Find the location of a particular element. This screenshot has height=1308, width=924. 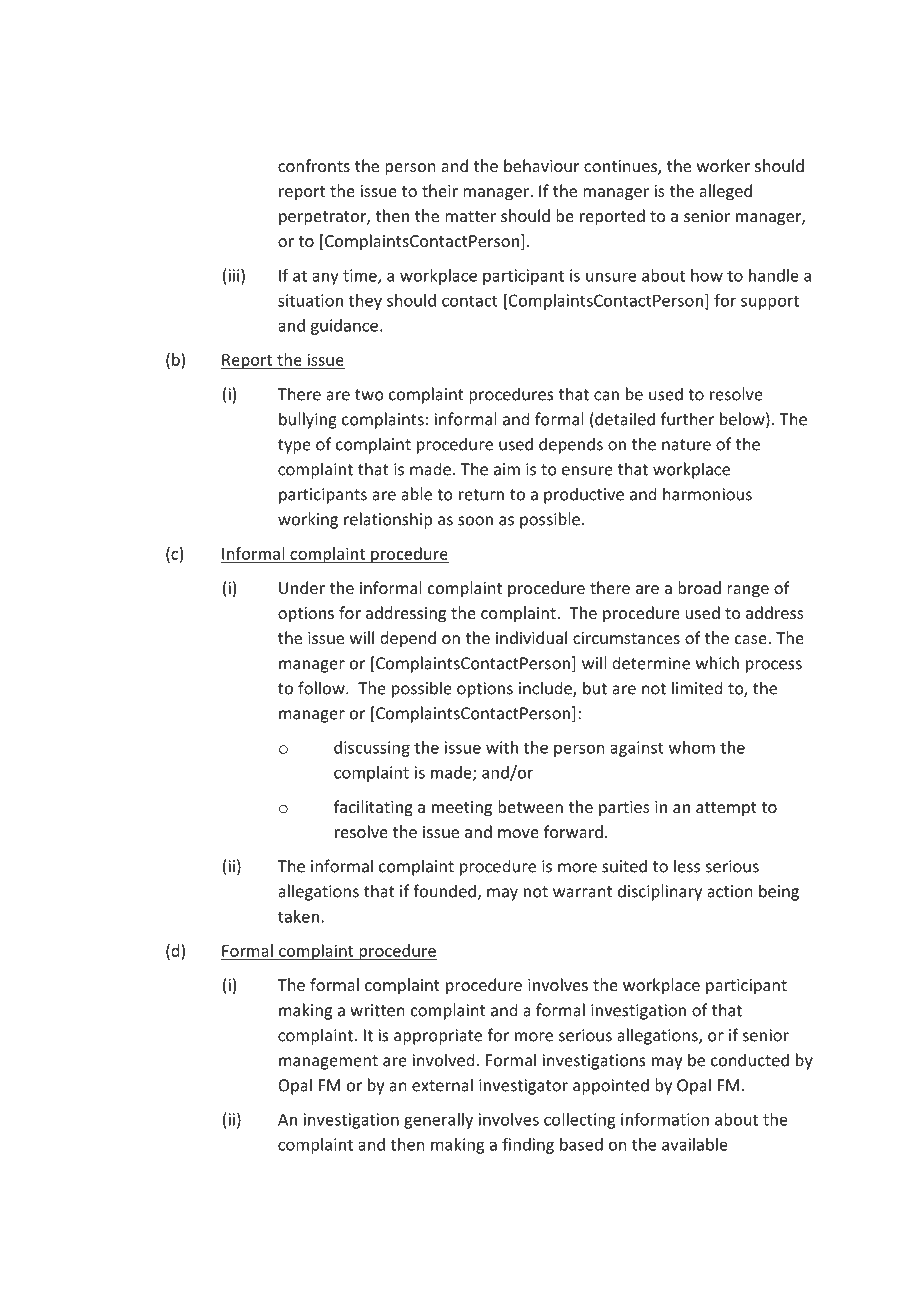

can is located at coordinates (606, 396).
